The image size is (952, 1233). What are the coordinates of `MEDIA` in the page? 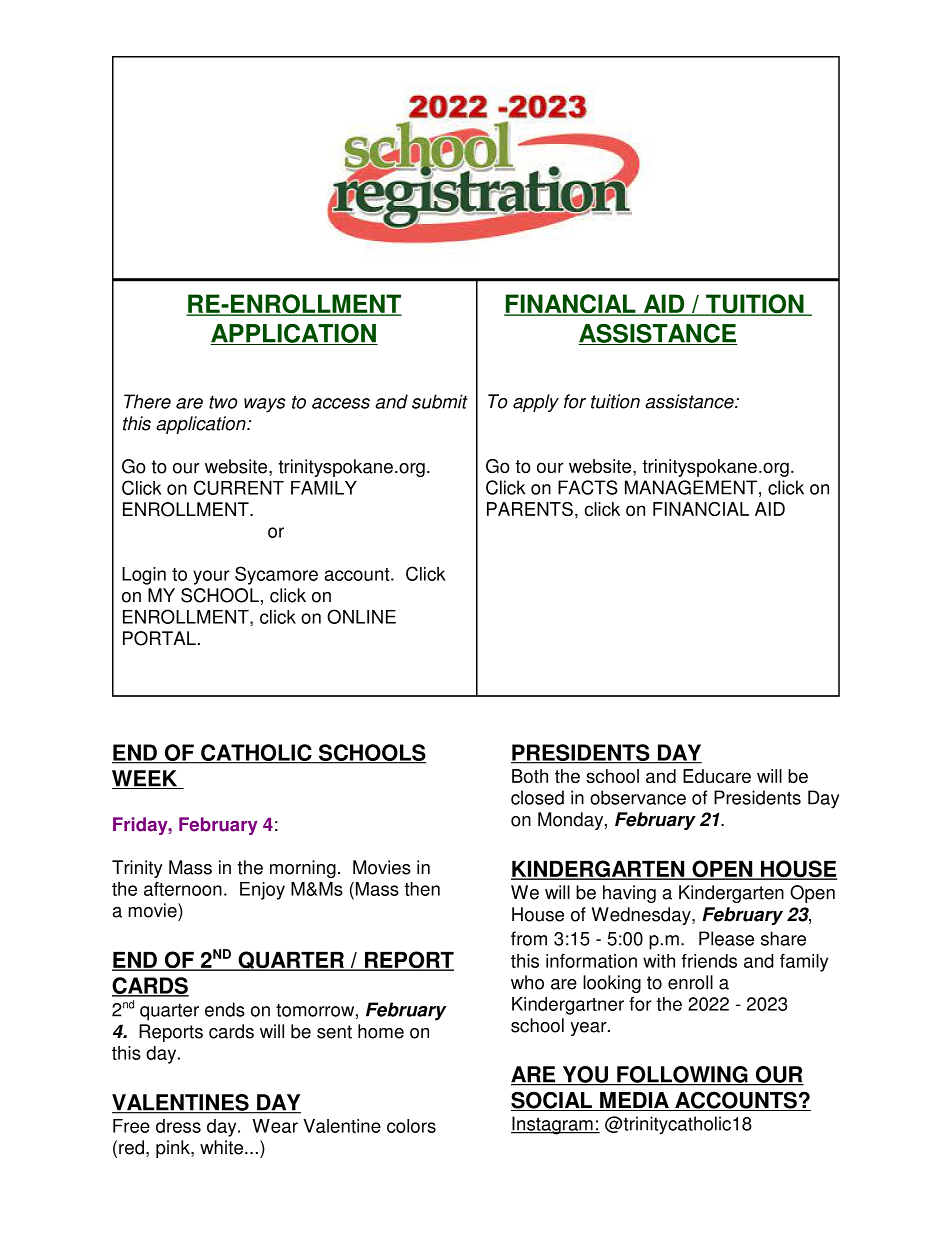 It's located at (634, 1101).
